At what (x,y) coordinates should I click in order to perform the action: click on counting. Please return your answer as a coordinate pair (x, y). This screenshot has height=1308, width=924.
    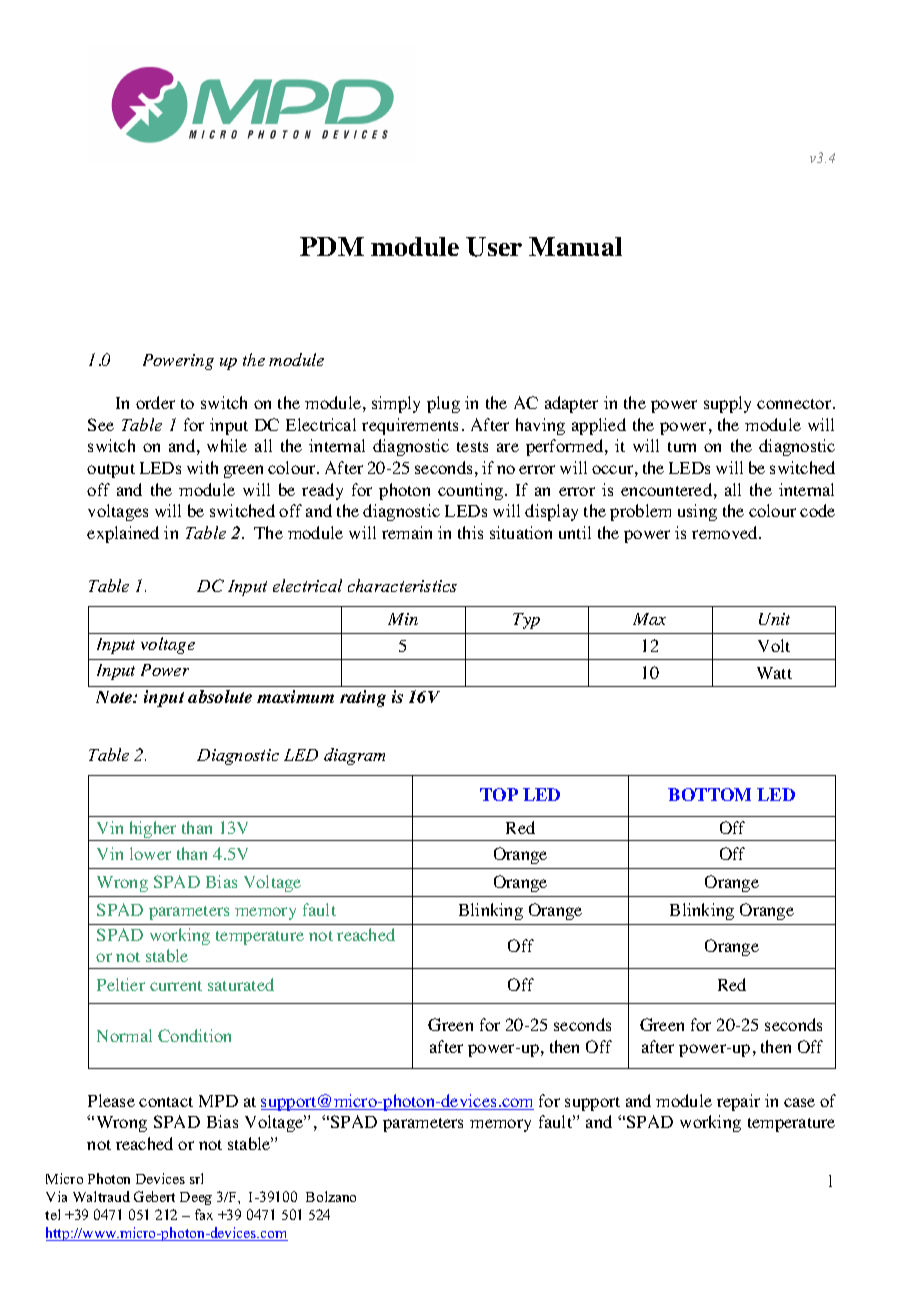
    Looking at the image, I should click on (472, 491).
